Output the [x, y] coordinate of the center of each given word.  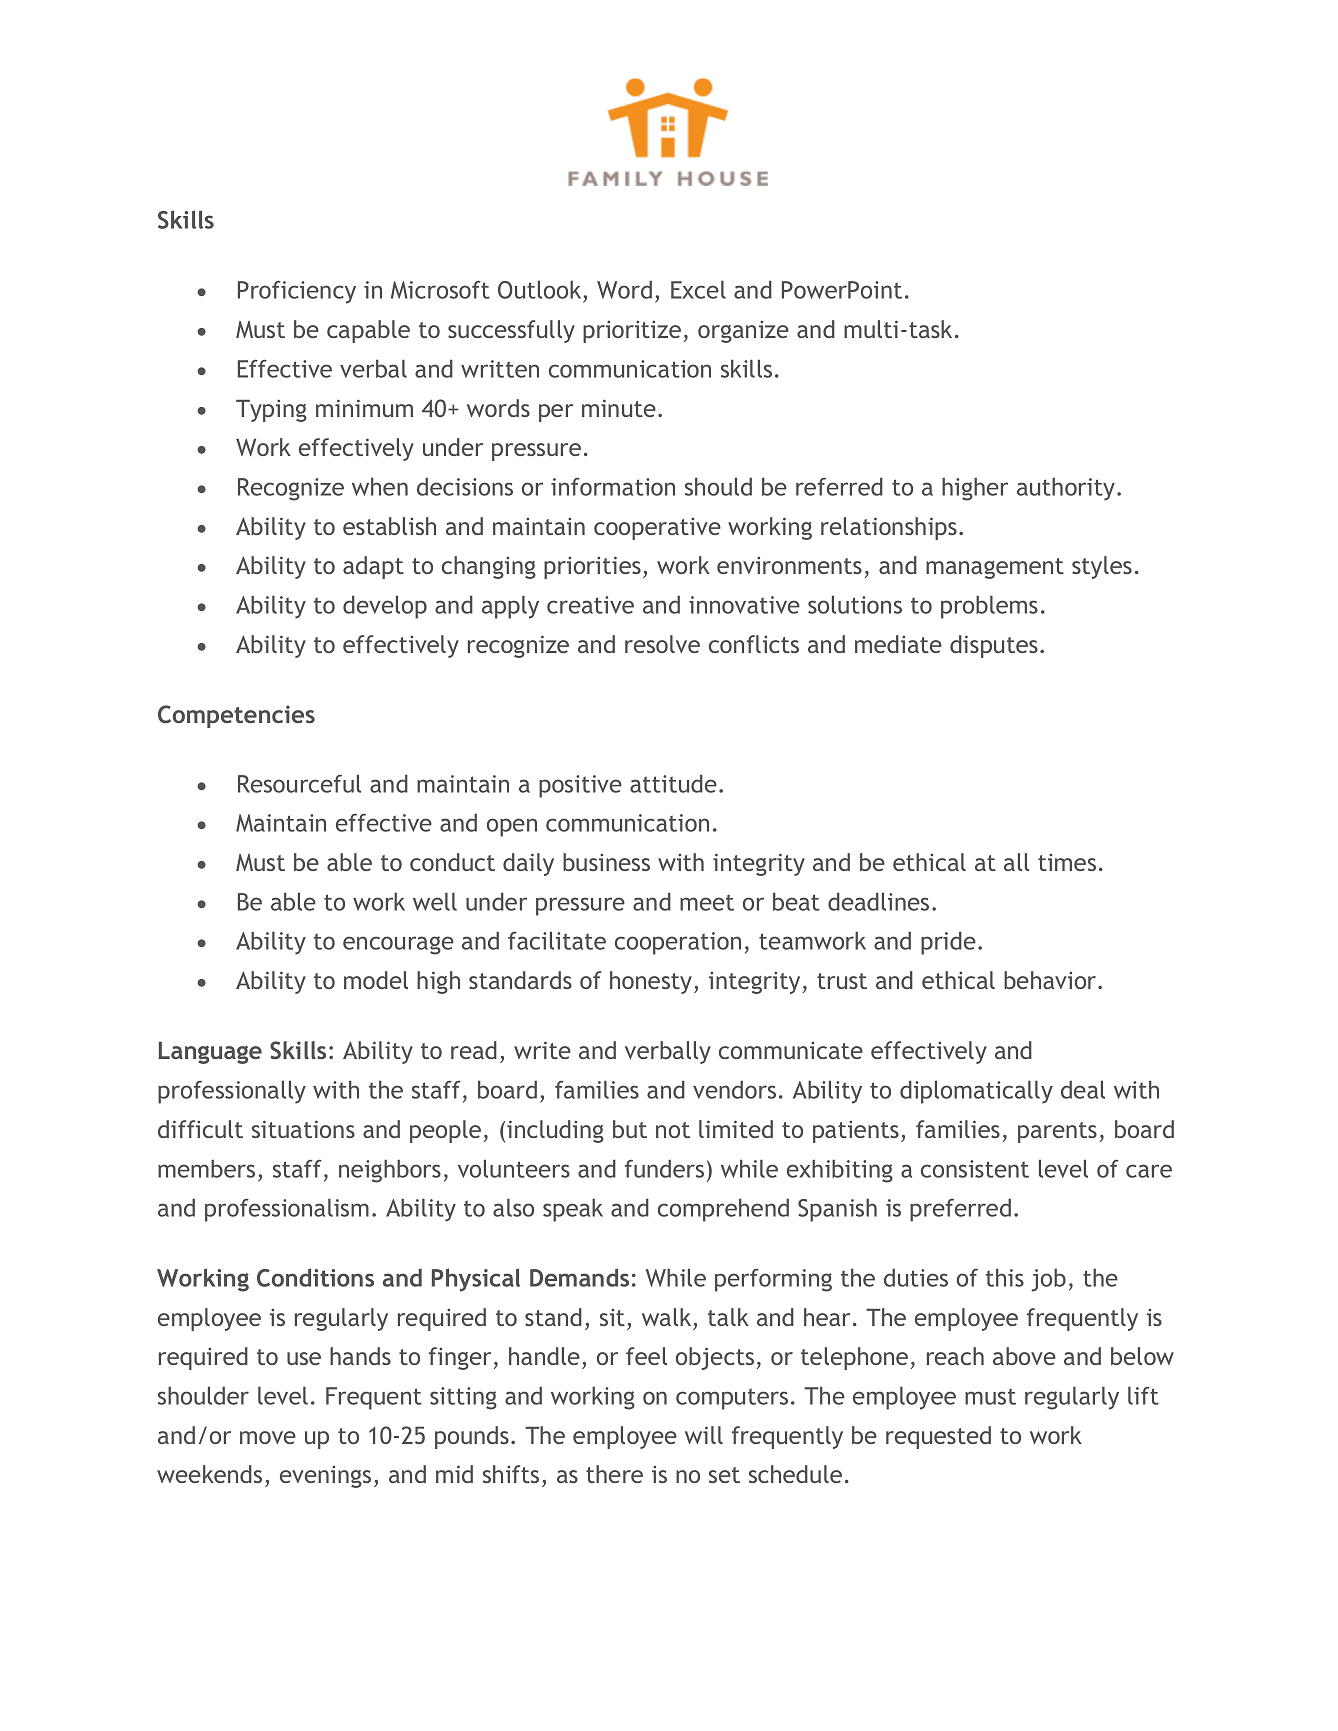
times [1067, 862]
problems [989, 607]
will [704, 1435]
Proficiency [297, 292]
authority [1066, 489]
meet [707, 902]
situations [303, 1129]
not [673, 1130]
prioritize [632, 332]
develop [385, 607]
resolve [662, 644]
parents [1057, 1132]
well [435, 901]
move [268, 1437]
